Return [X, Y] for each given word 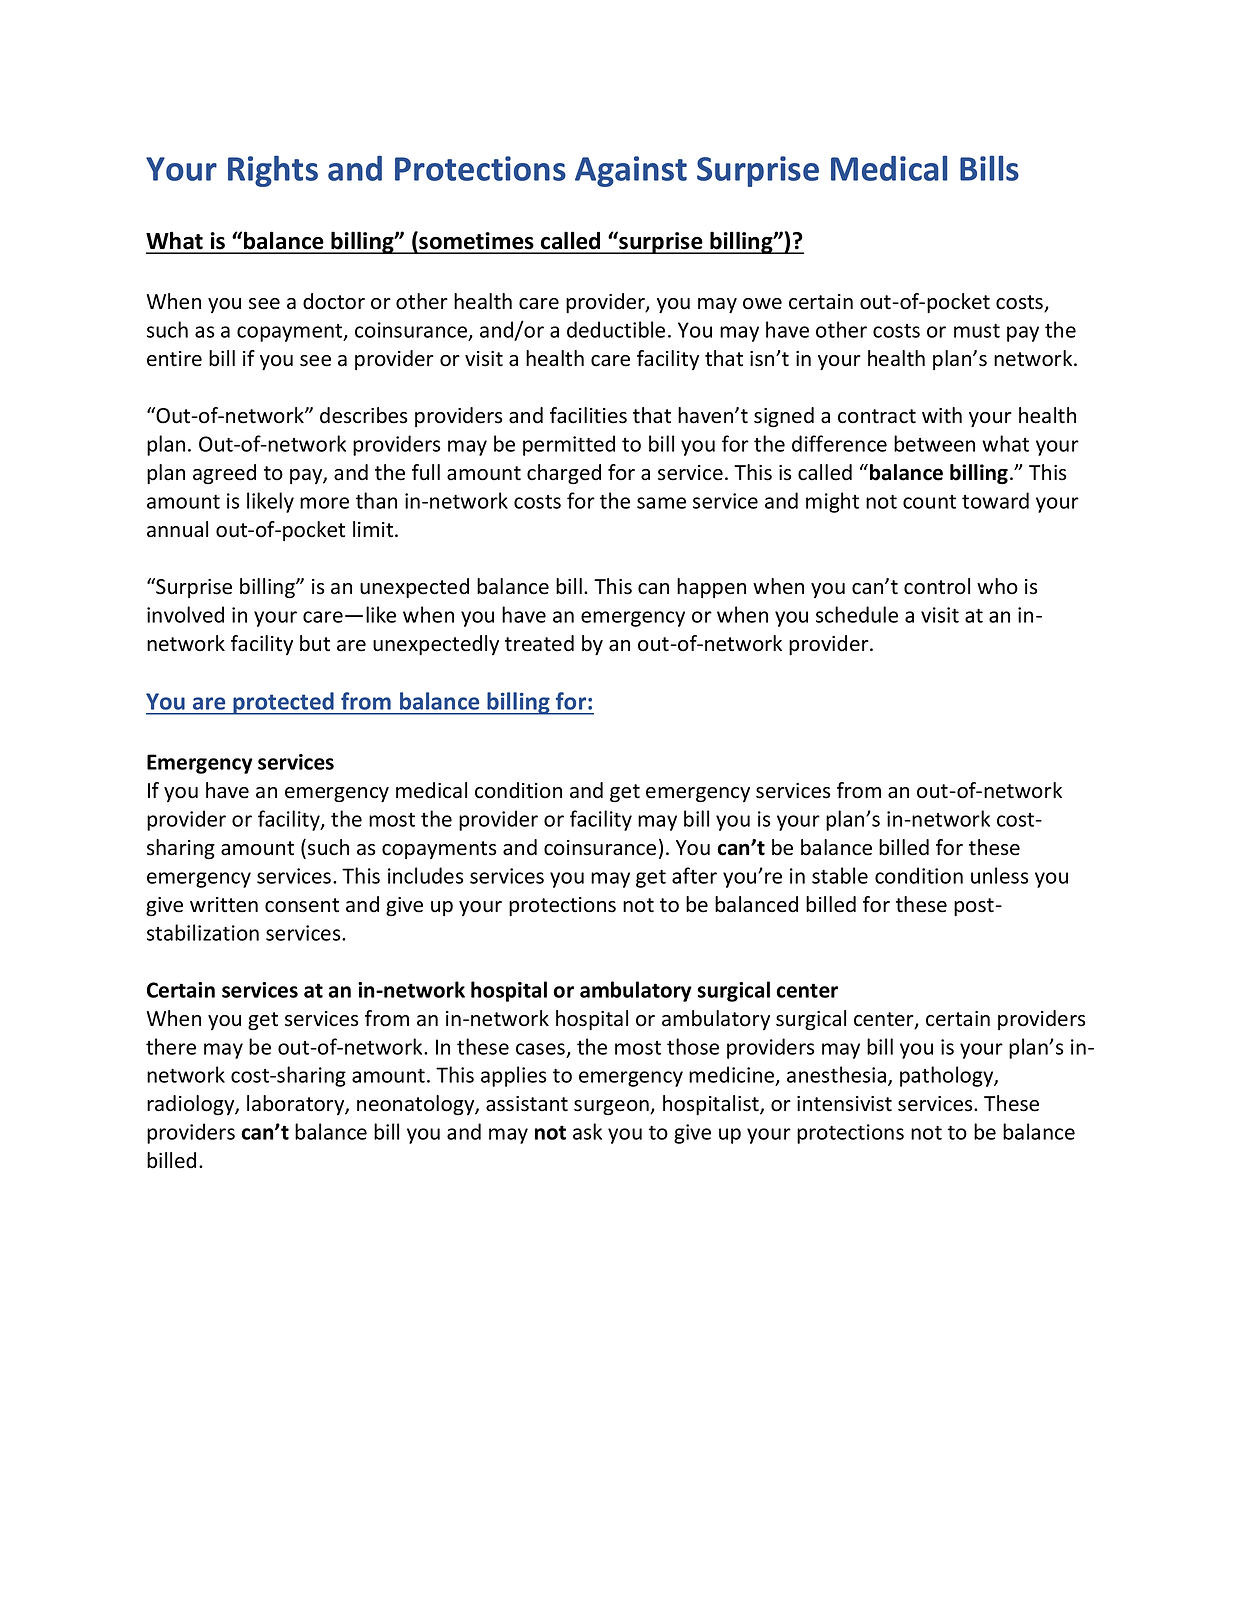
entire [174, 359]
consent [302, 905]
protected [283, 703]
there [171, 1046]
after [694, 875]
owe [762, 304]
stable [840, 875]
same [661, 503]
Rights [273, 171]
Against [631, 171]
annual [177, 529]
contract [877, 416]
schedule [857, 614]
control [937, 586]
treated [539, 643]
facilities [588, 415]
